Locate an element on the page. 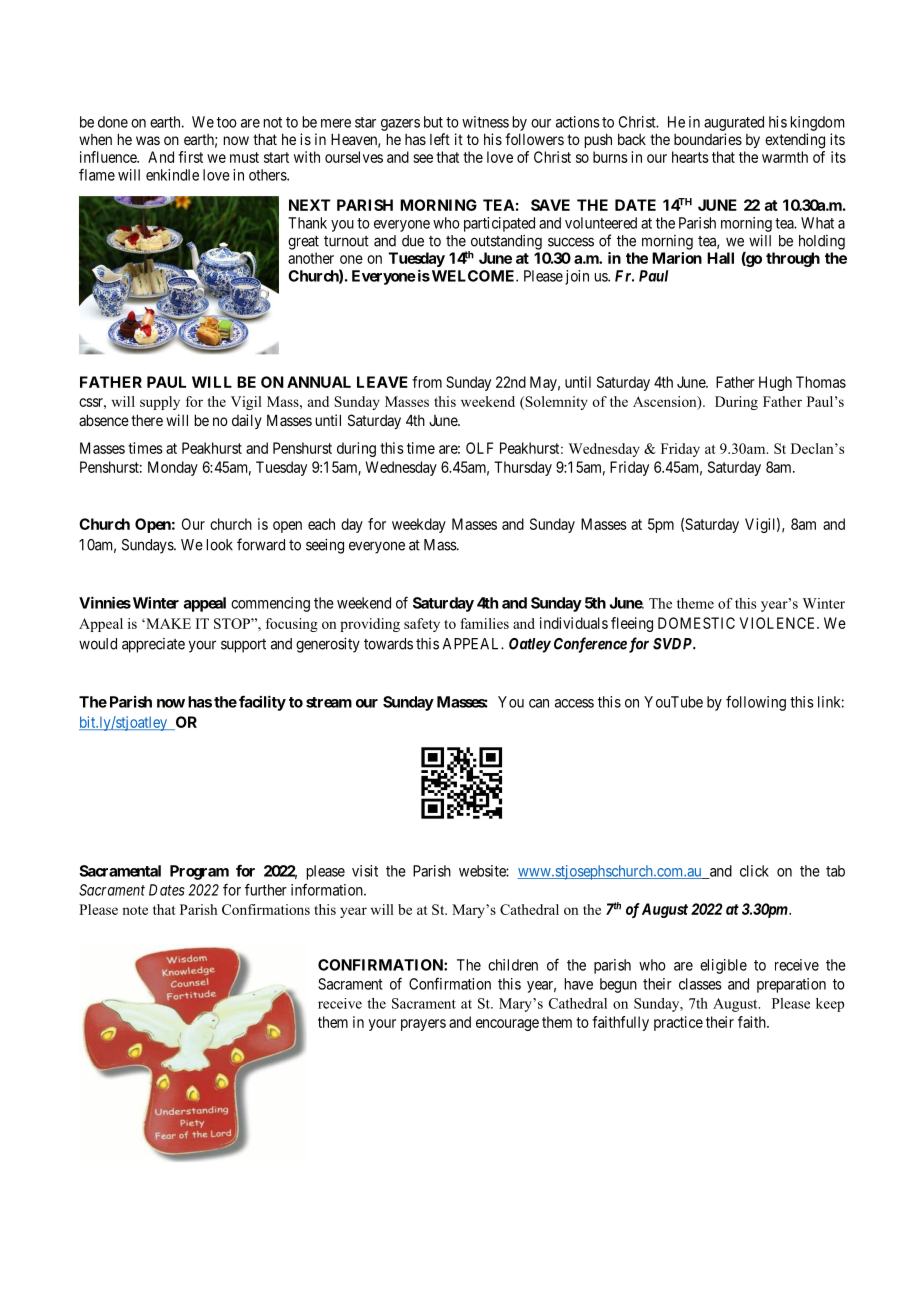  note is located at coordinates (135, 910).
